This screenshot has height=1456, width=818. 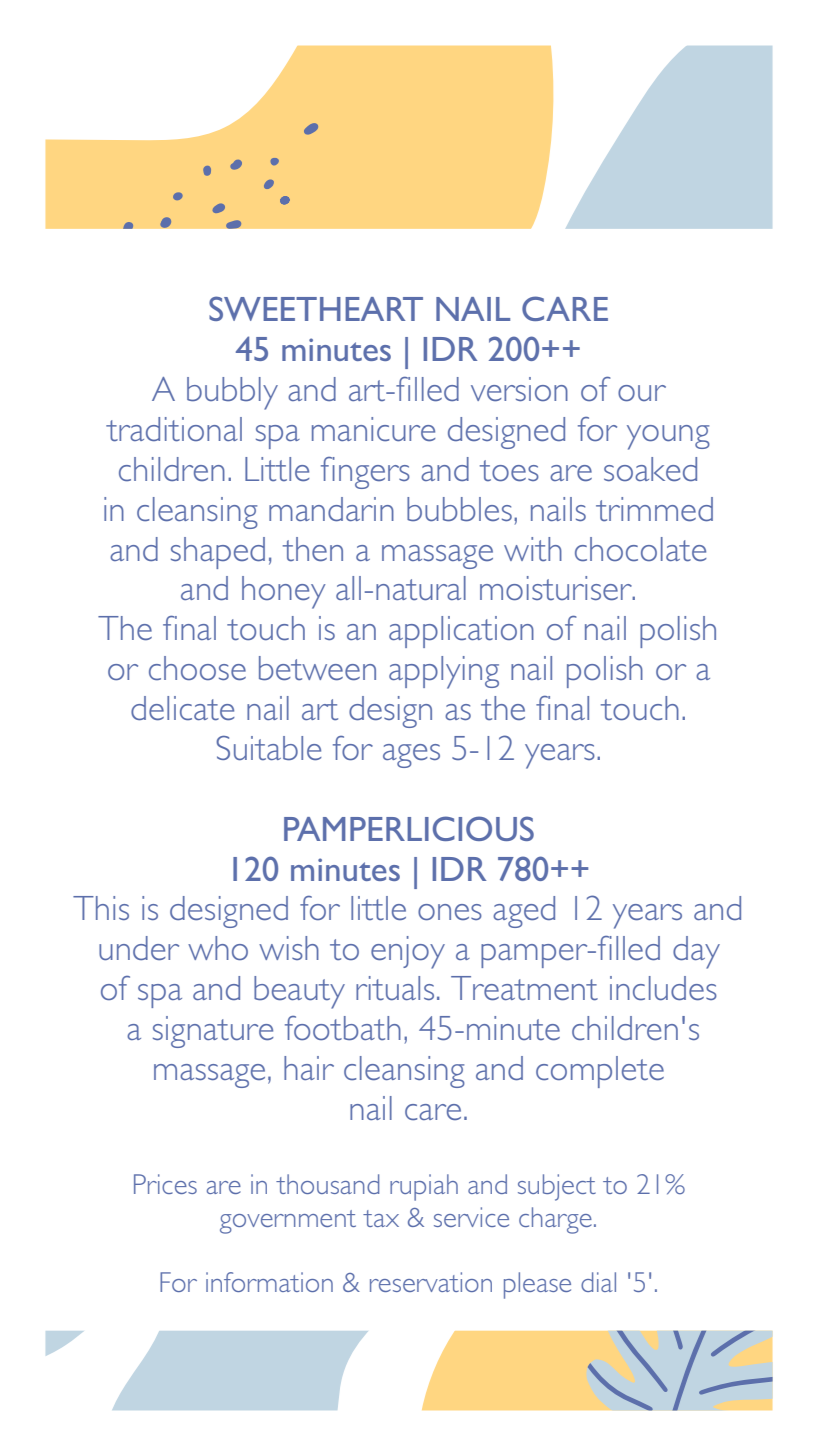 I want to click on aged, so click(x=524, y=912).
